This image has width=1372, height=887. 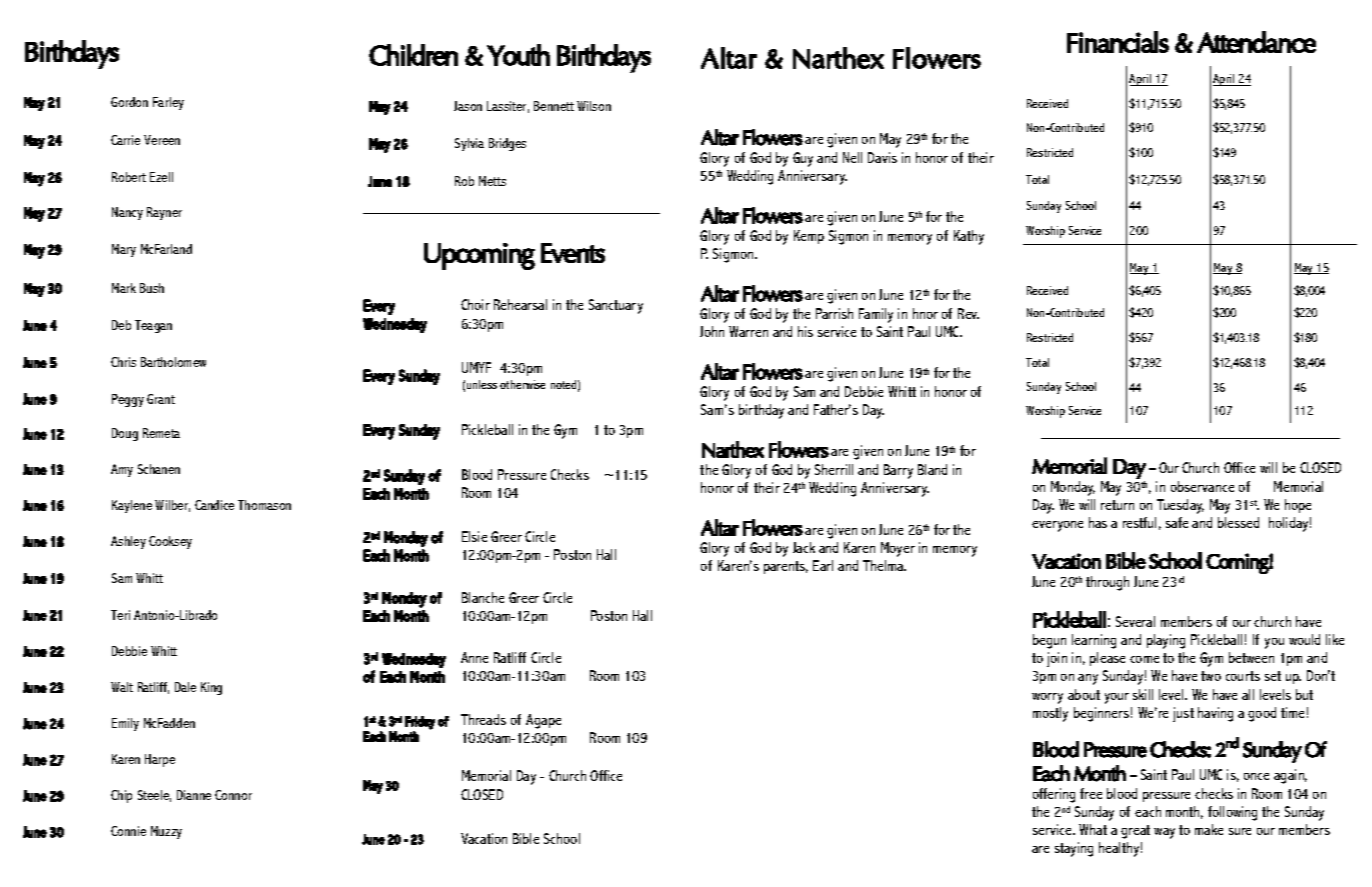 What do you see at coordinates (1202, 486) in the image?
I see `observance` at bounding box center [1202, 486].
